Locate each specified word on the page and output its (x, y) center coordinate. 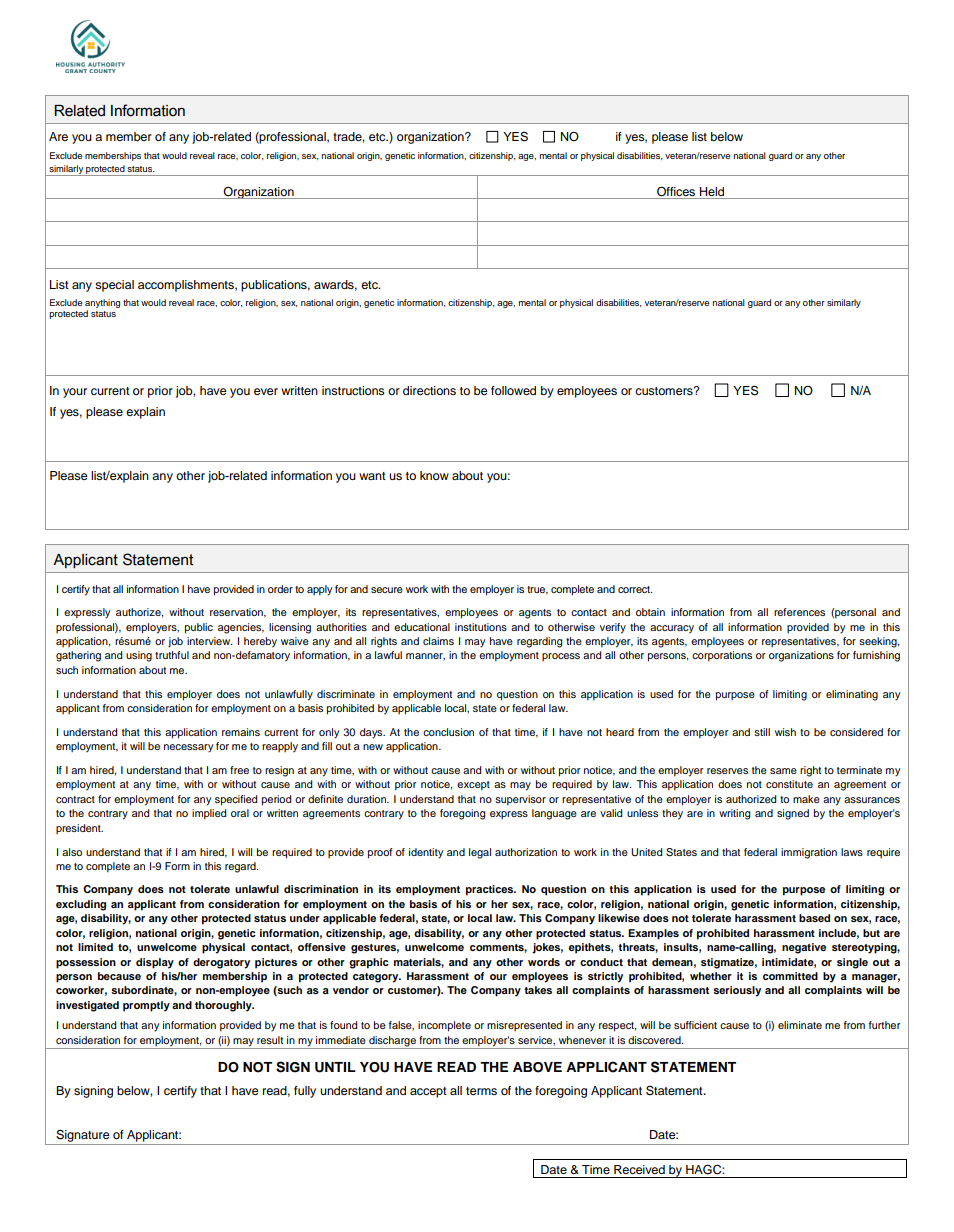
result (270, 1040)
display (155, 963)
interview (209, 641)
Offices (676, 191)
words (544, 962)
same (783, 771)
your (75, 393)
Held (712, 191)
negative (804, 948)
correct (635, 589)
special (114, 286)
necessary (188, 748)
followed (513, 390)
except (473, 785)
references (799, 612)
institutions (481, 627)
